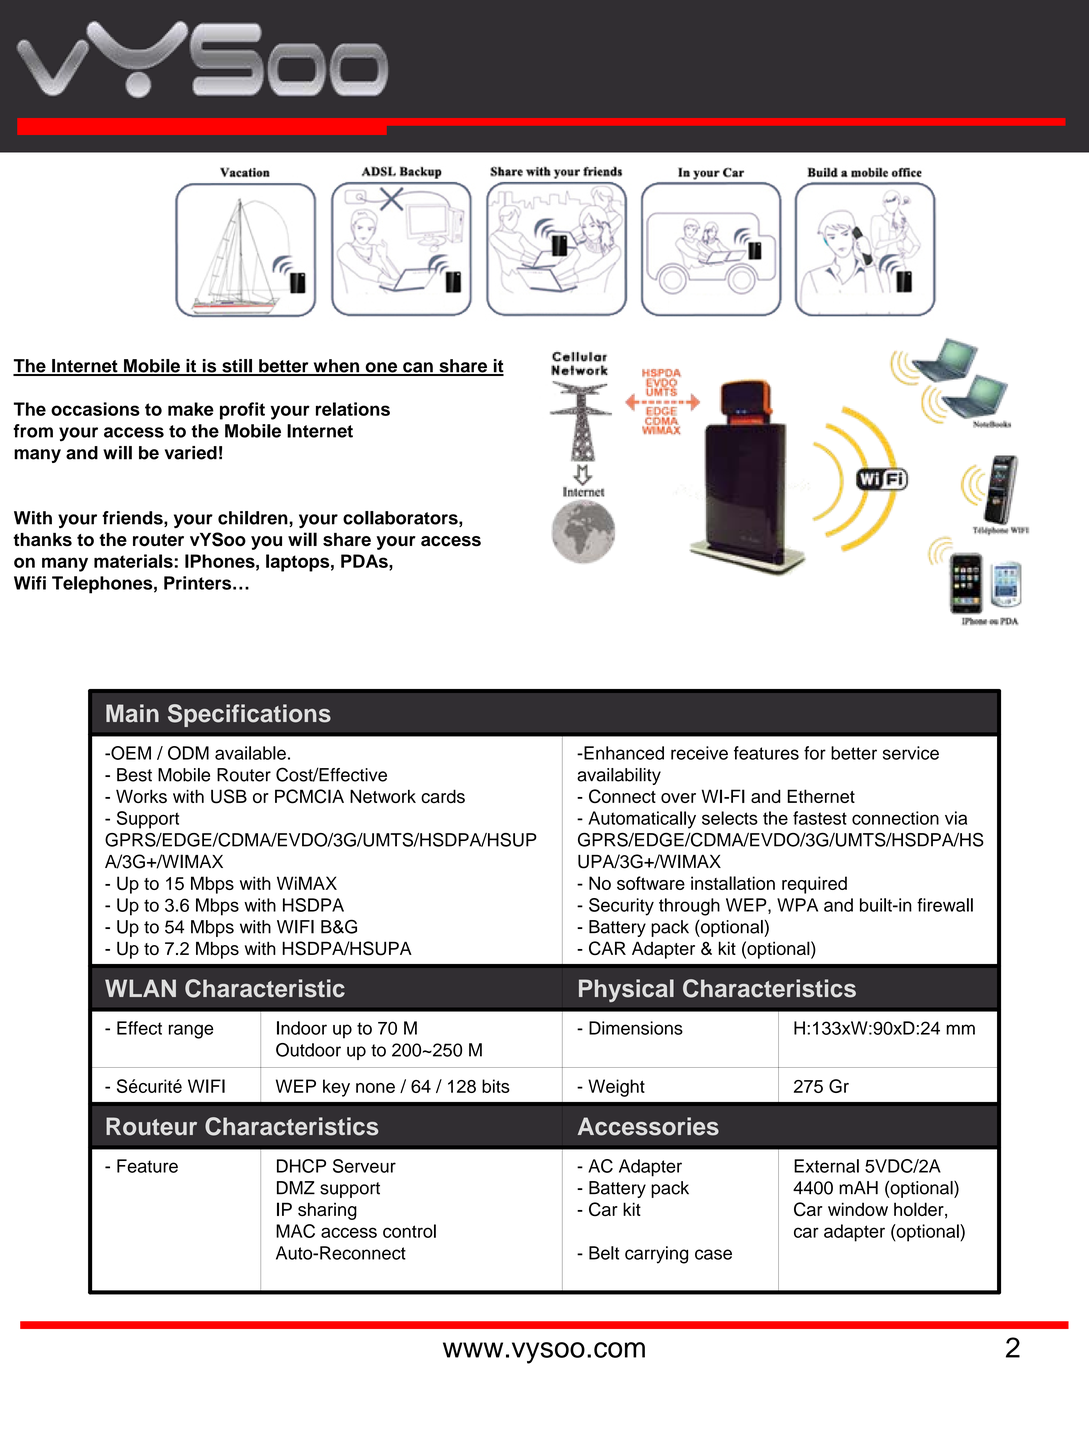 Image resolution: width=1089 pixels, height=1451 pixels. I want to click on Main, so click(132, 713).
